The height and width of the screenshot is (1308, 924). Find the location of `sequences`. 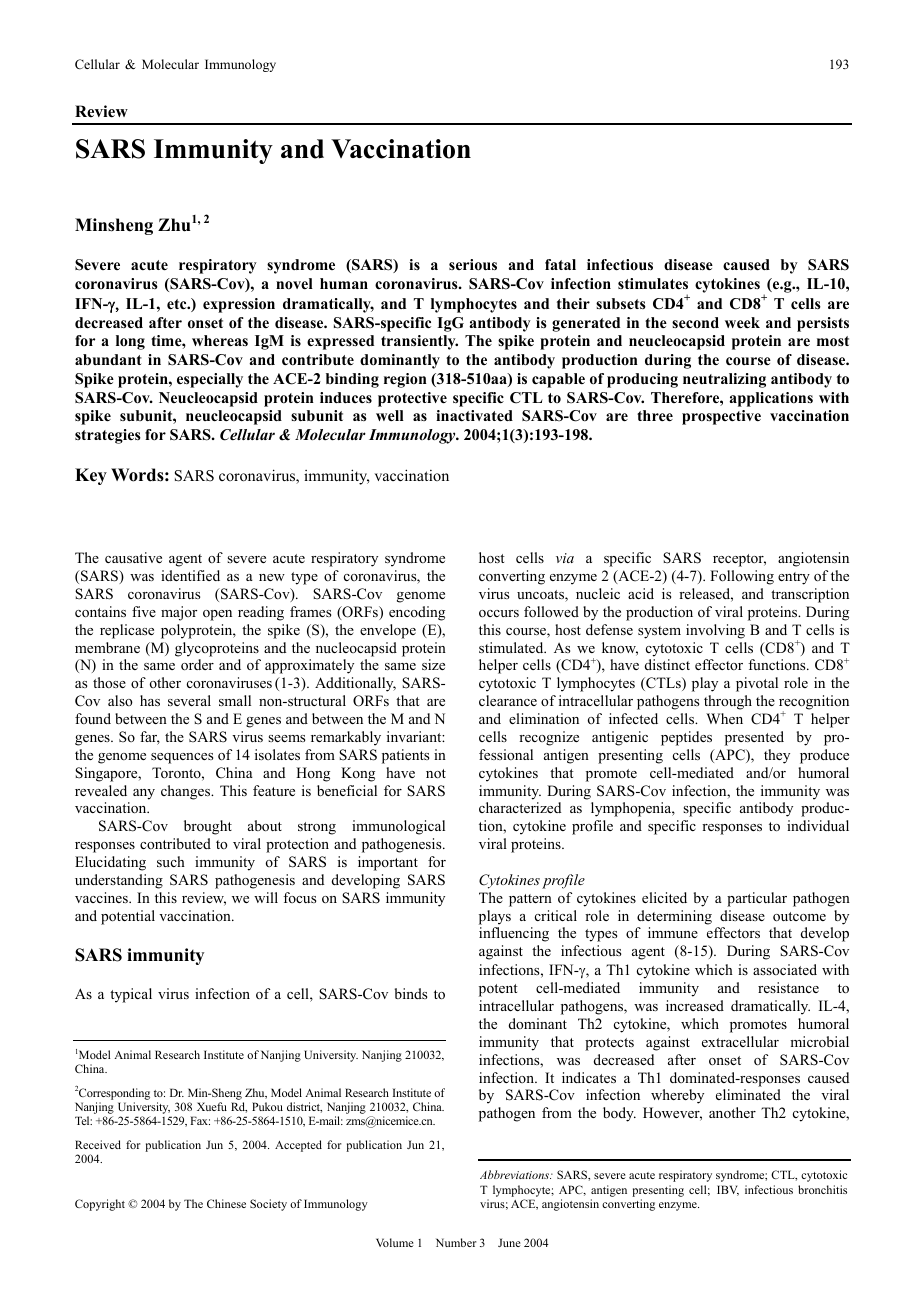

sequences is located at coordinates (182, 758).
